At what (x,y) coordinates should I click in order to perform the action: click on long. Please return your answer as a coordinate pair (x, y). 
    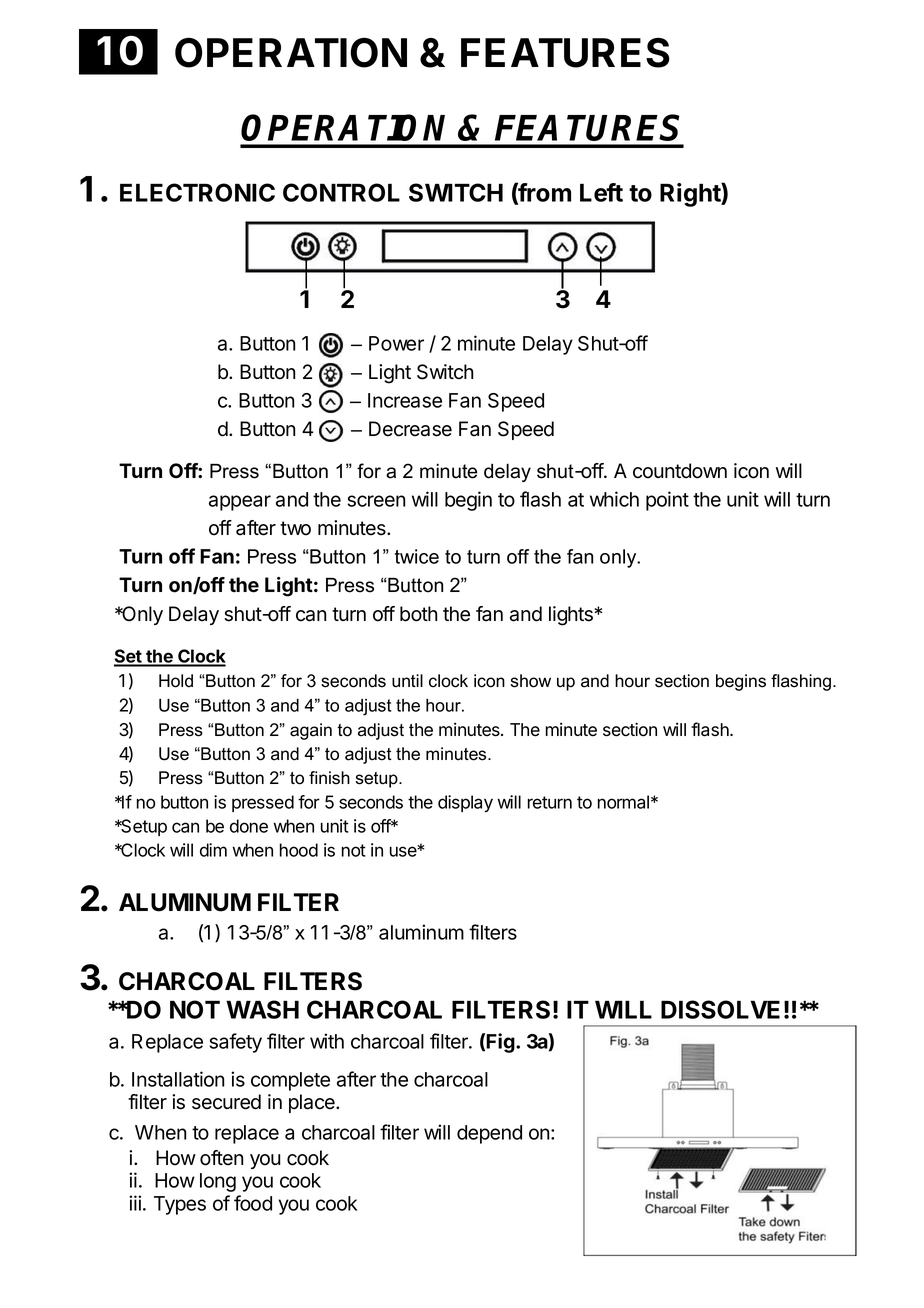
    Looking at the image, I should click on (218, 1182).
